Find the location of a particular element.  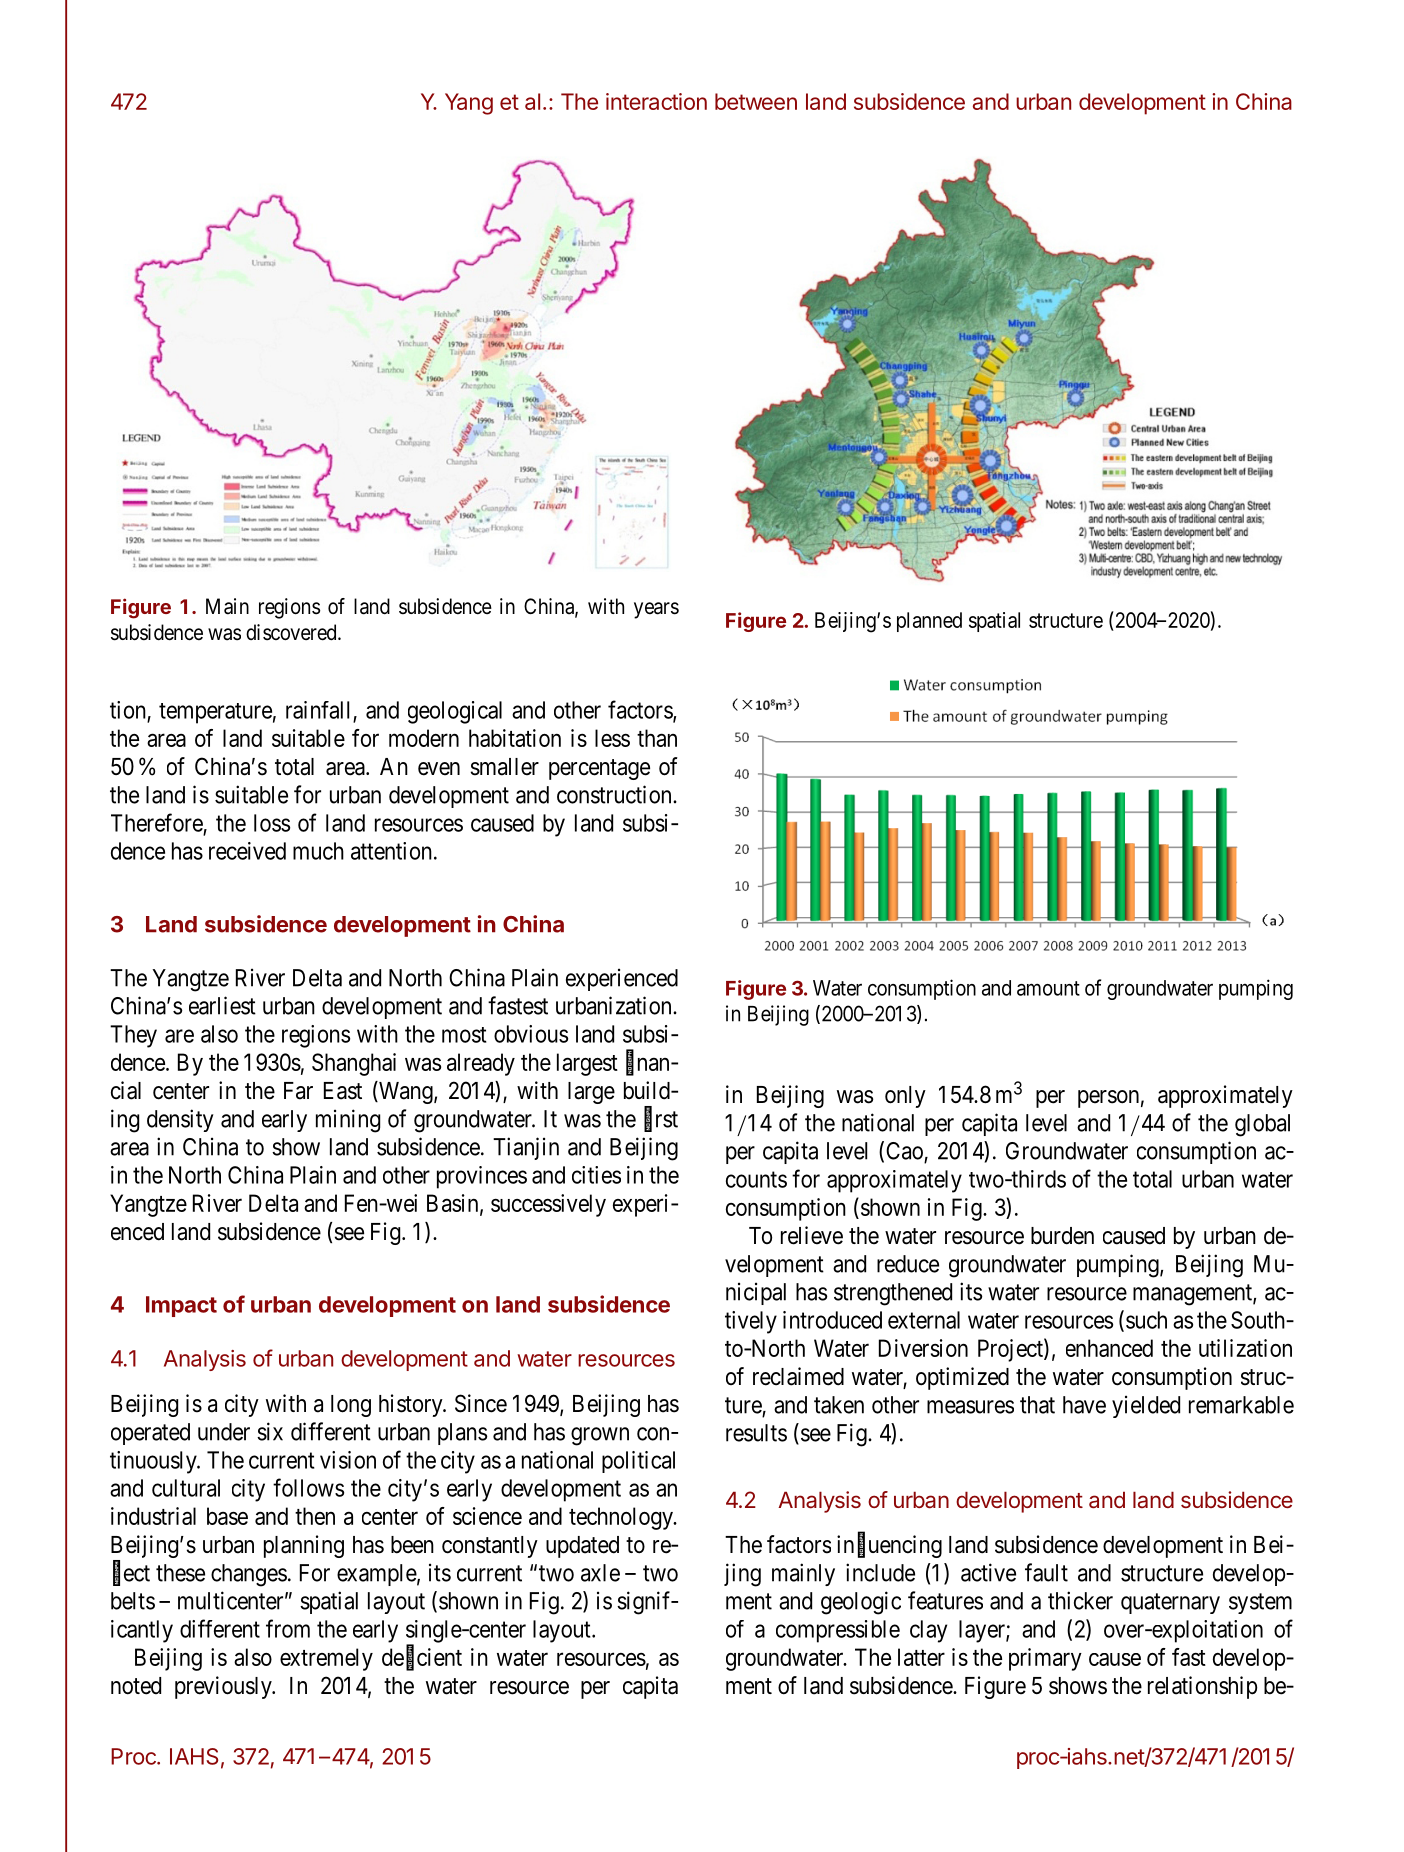

amount is located at coordinates (1048, 988).
